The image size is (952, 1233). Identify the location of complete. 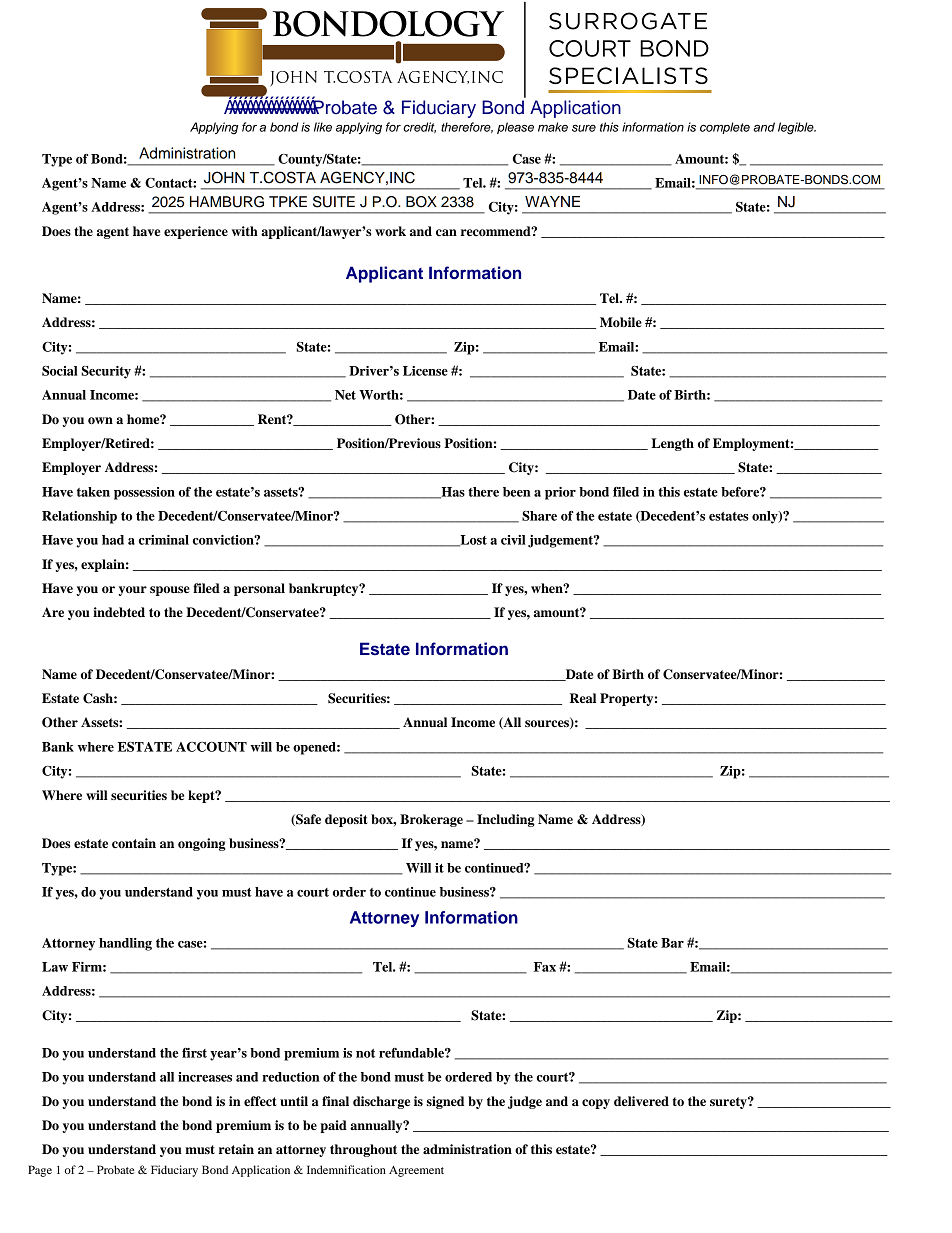
(725, 128).
